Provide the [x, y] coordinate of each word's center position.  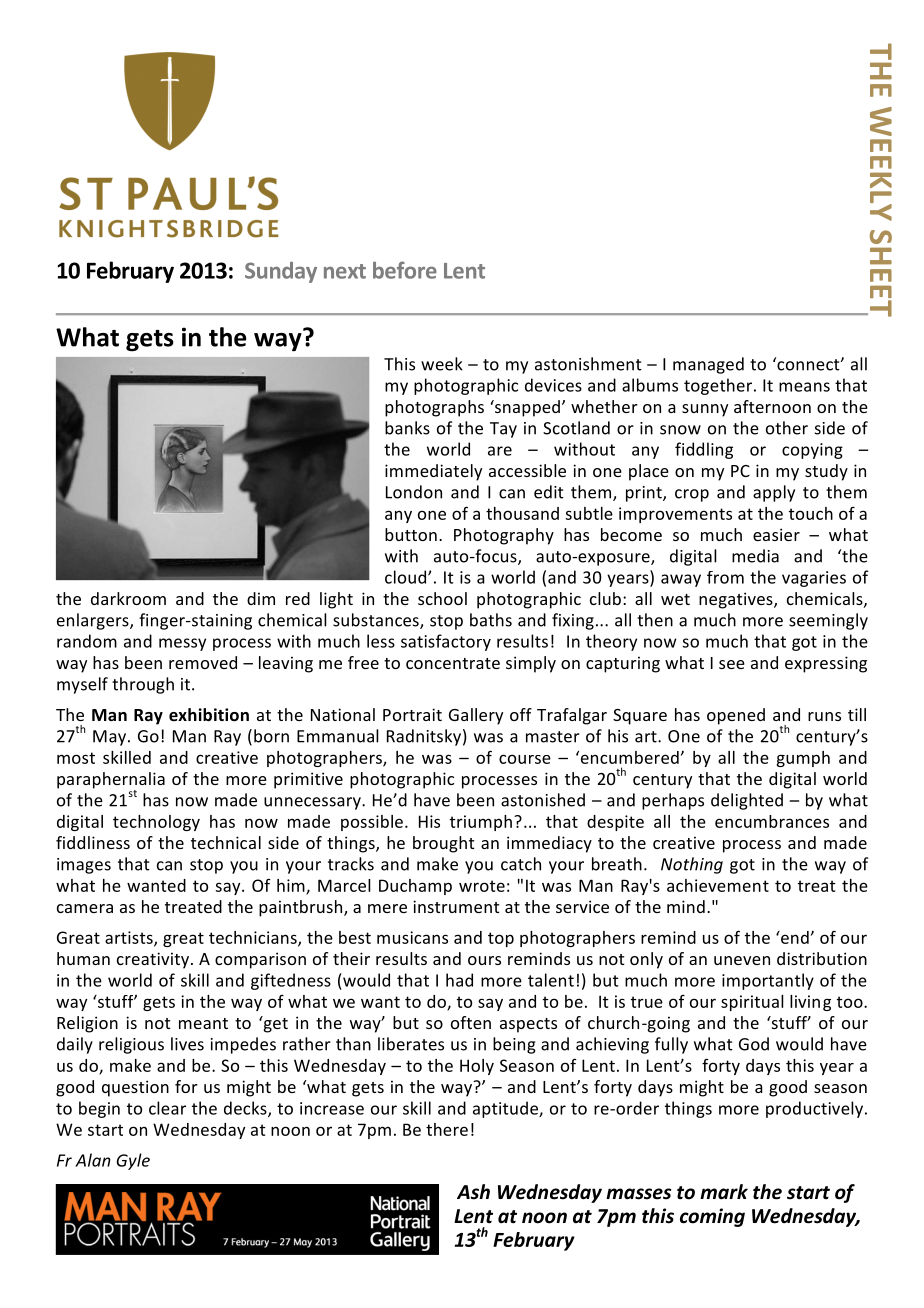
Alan [93, 1160]
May [111, 738]
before [405, 270]
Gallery [476, 716]
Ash [473, 1192]
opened [736, 716]
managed [708, 365]
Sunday [281, 272]
